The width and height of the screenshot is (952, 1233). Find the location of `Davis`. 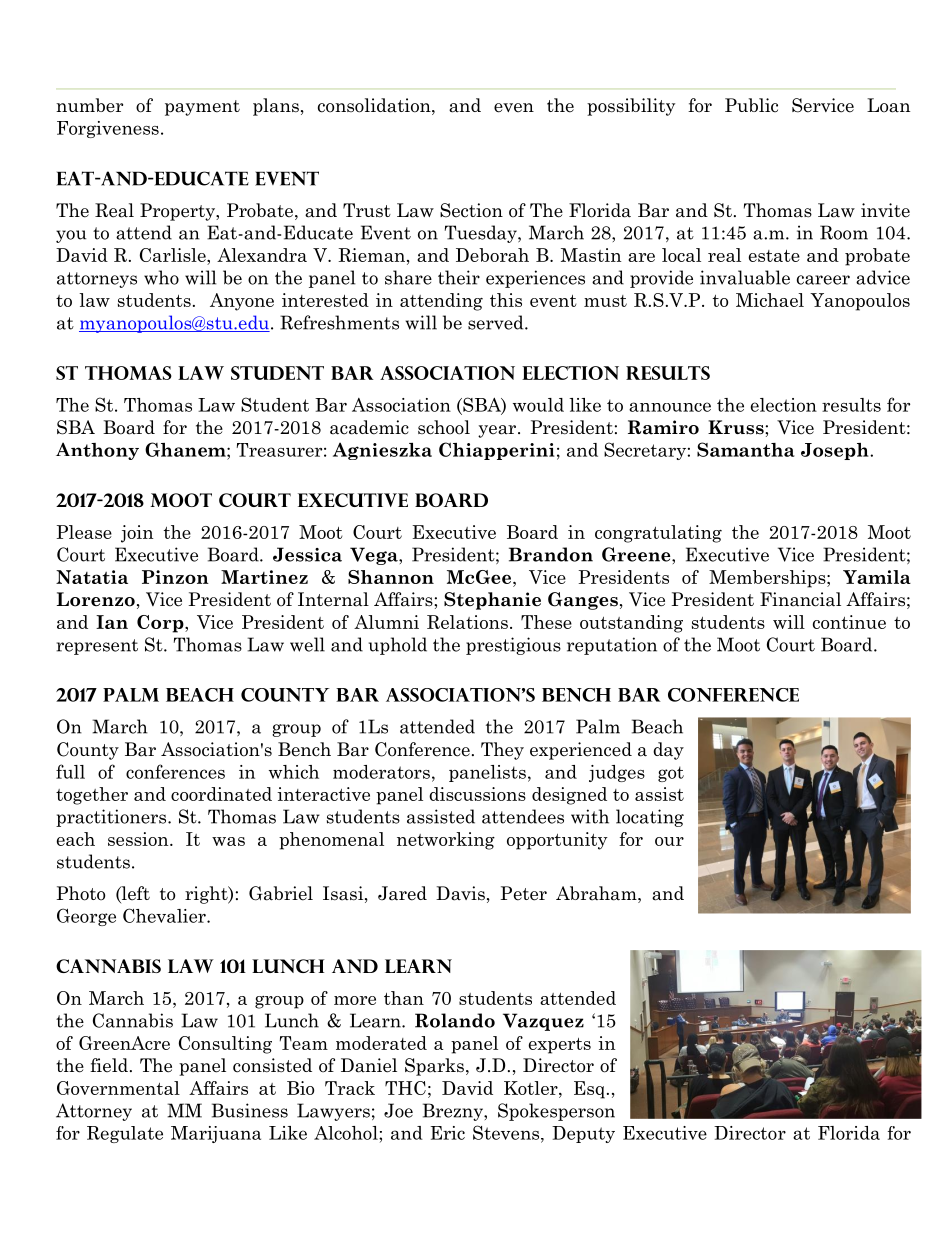

Davis is located at coordinates (460, 893).
